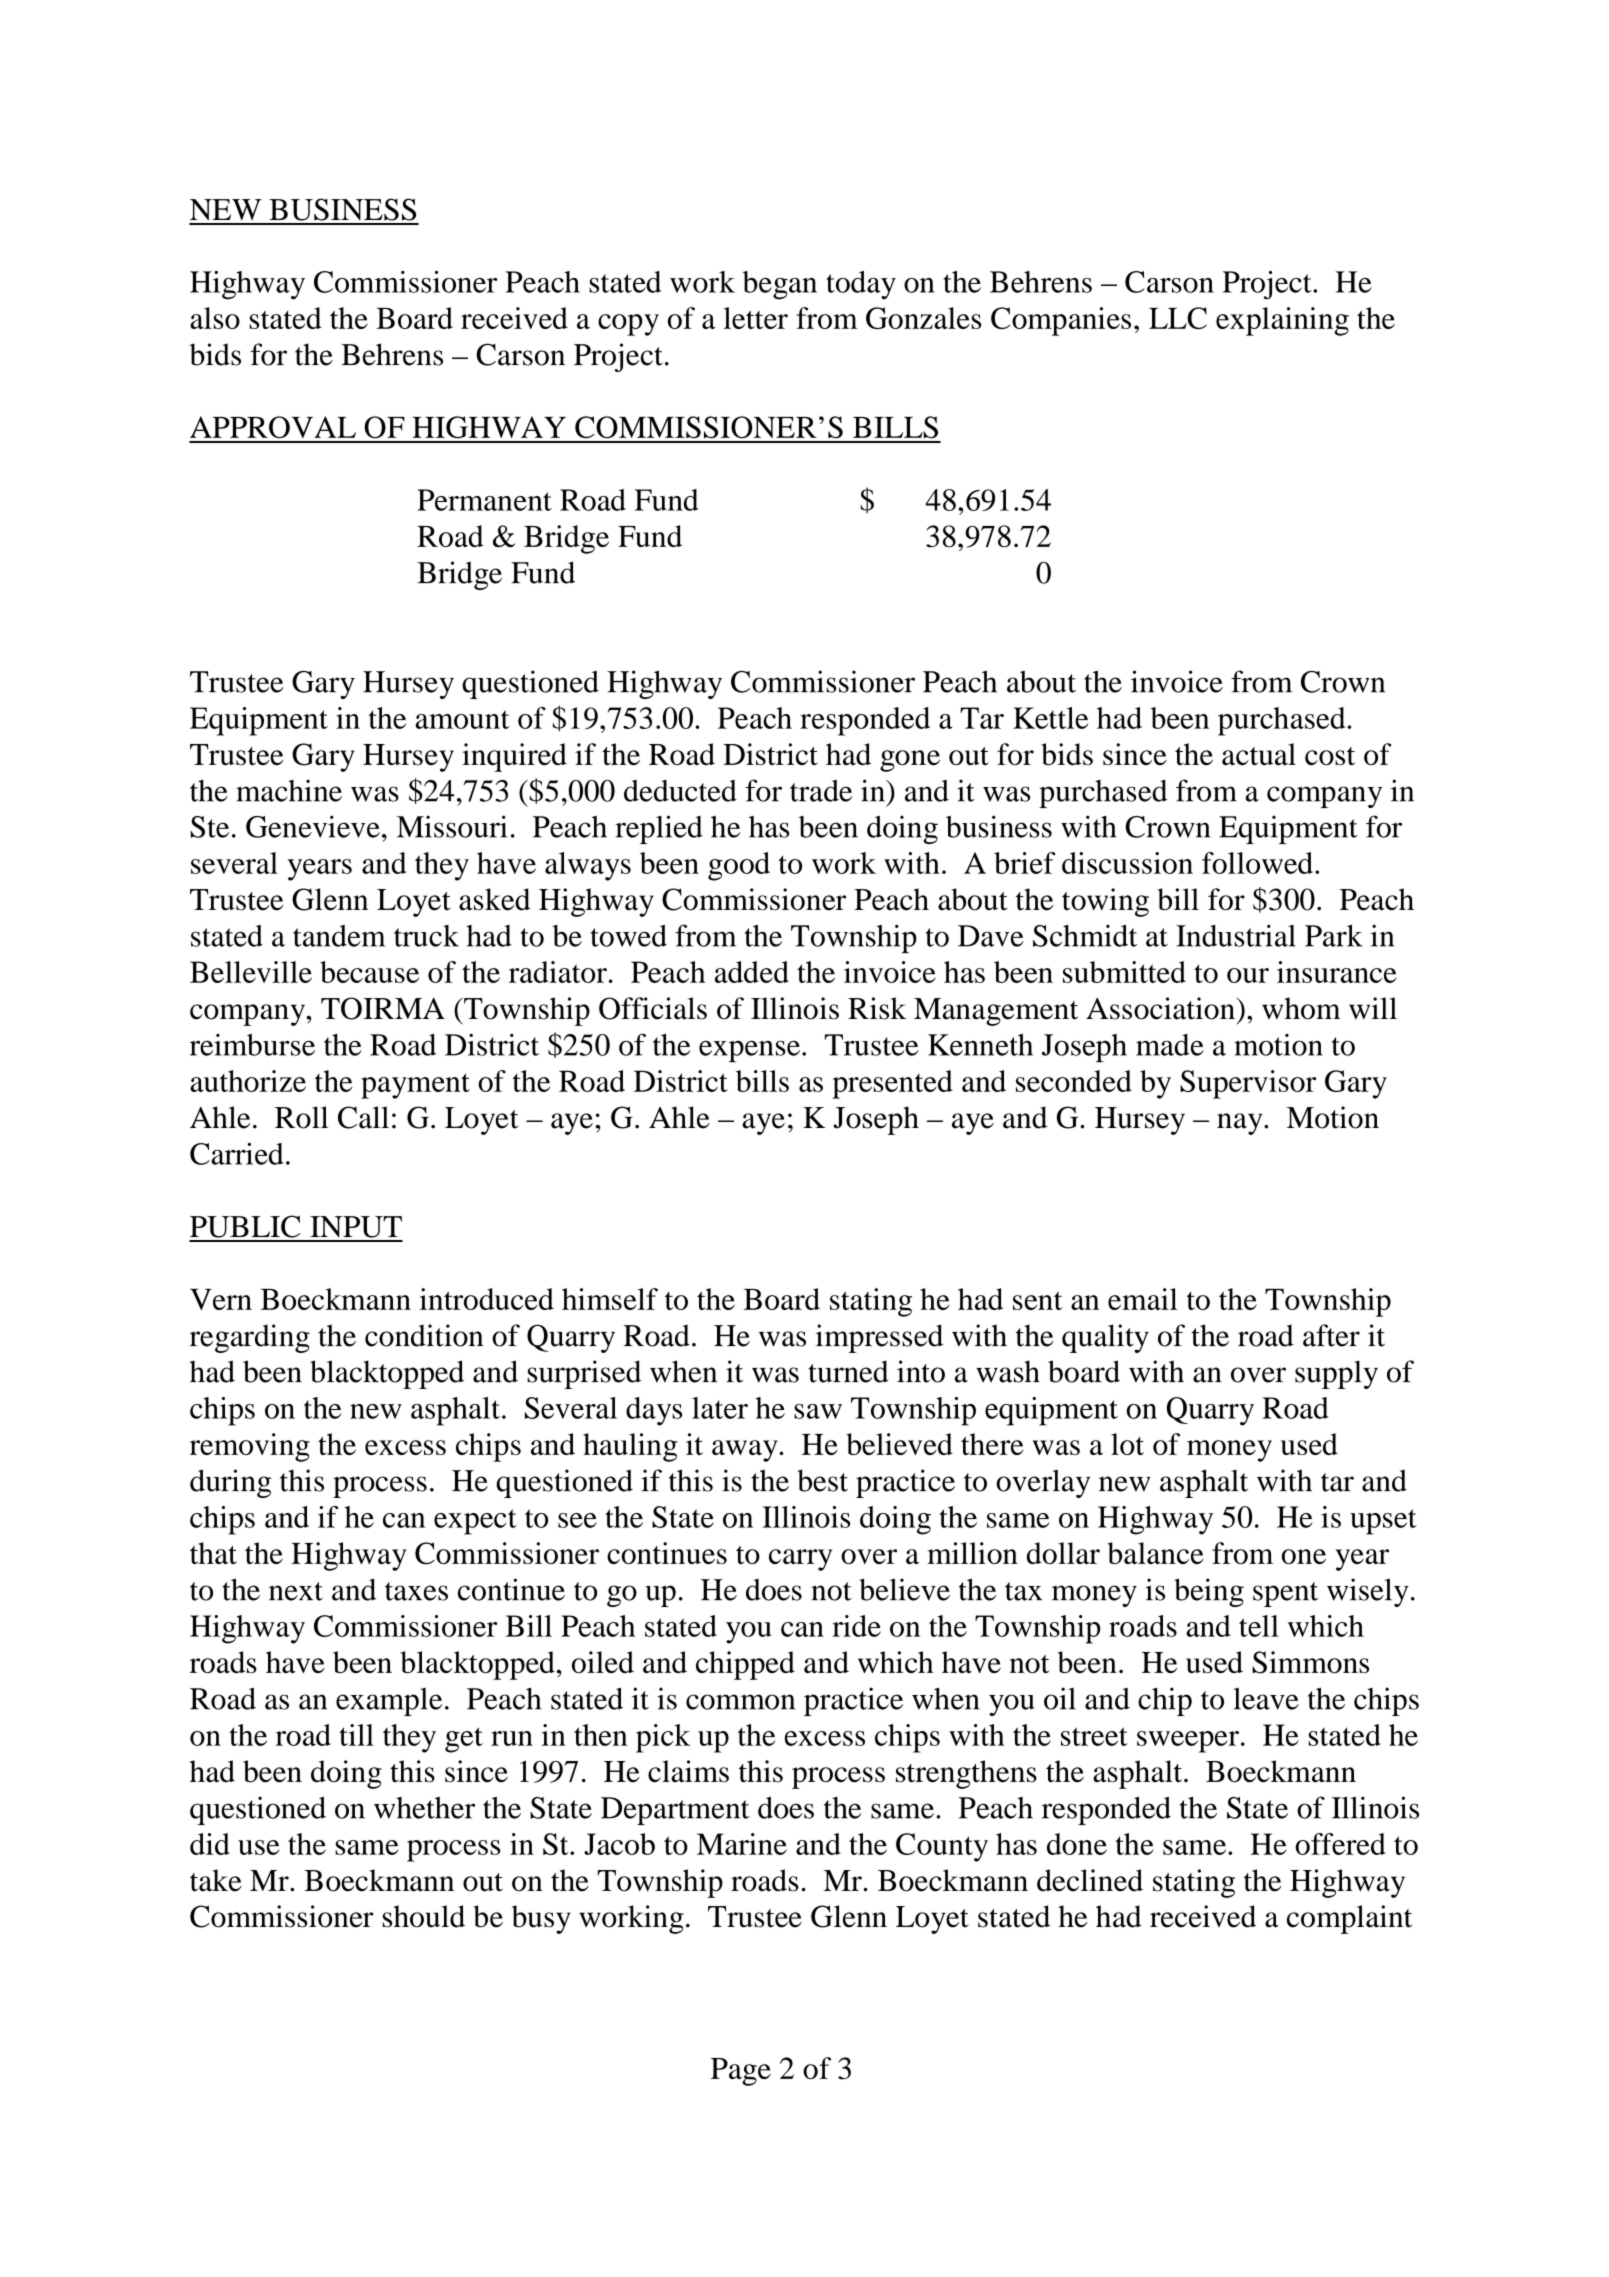 This screenshot has width=1609, height=2277. What do you see at coordinates (363, 1117) in the screenshot?
I see `Call` at bounding box center [363, 1117].
